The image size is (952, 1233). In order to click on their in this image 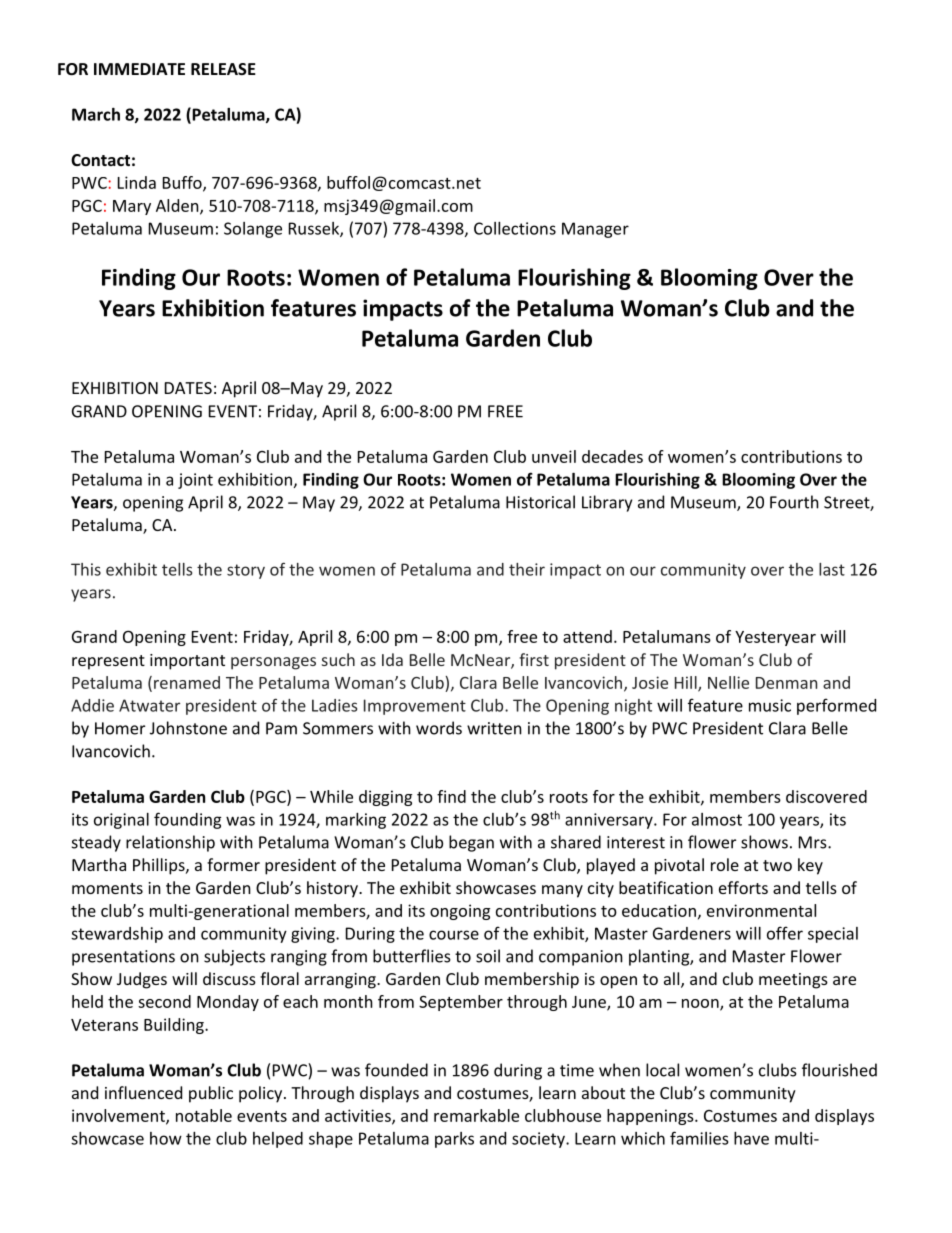, I will do `click(527, 569)`.
